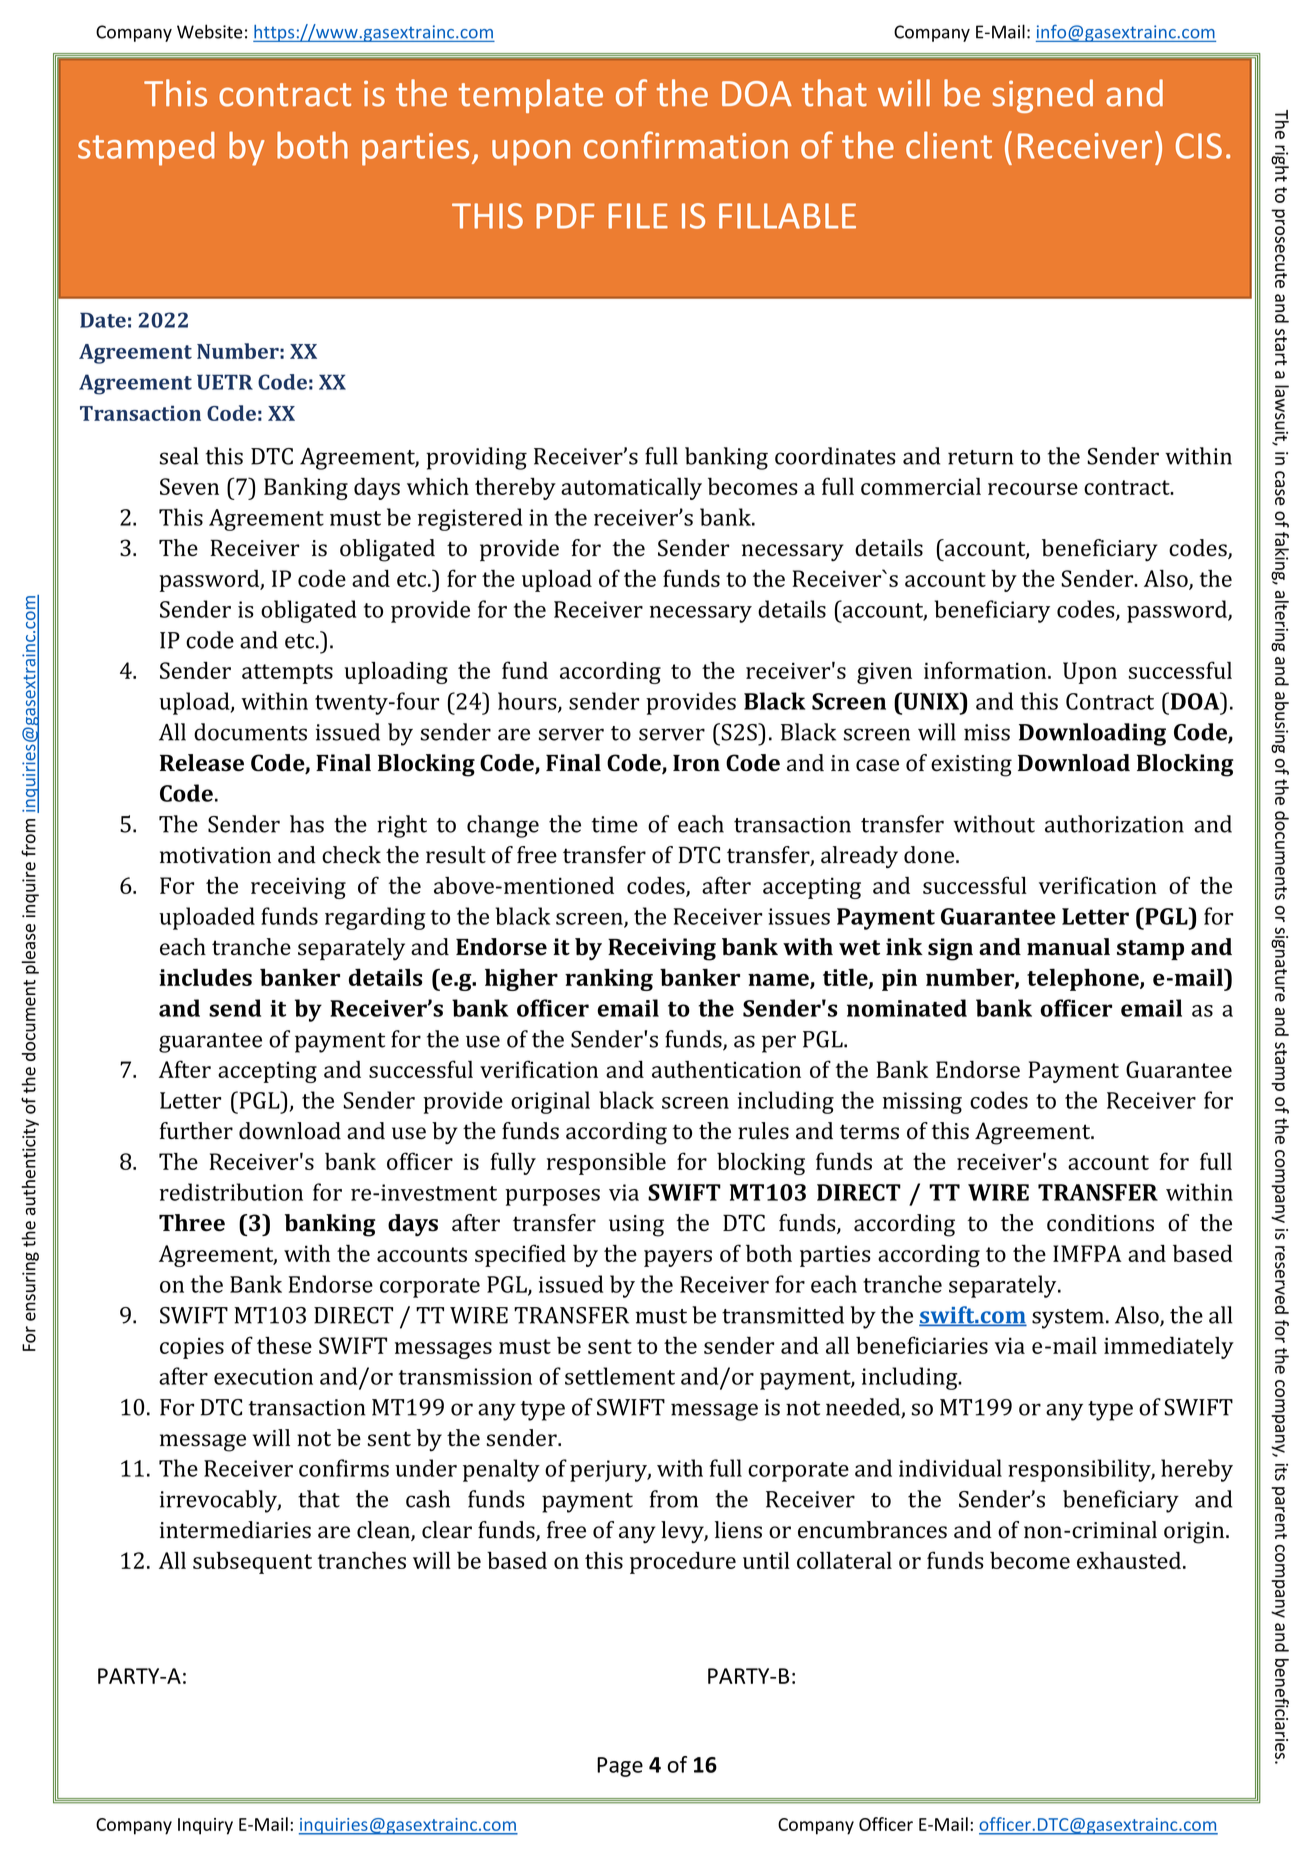  I want to click on authentication, so click(726, 1069).
